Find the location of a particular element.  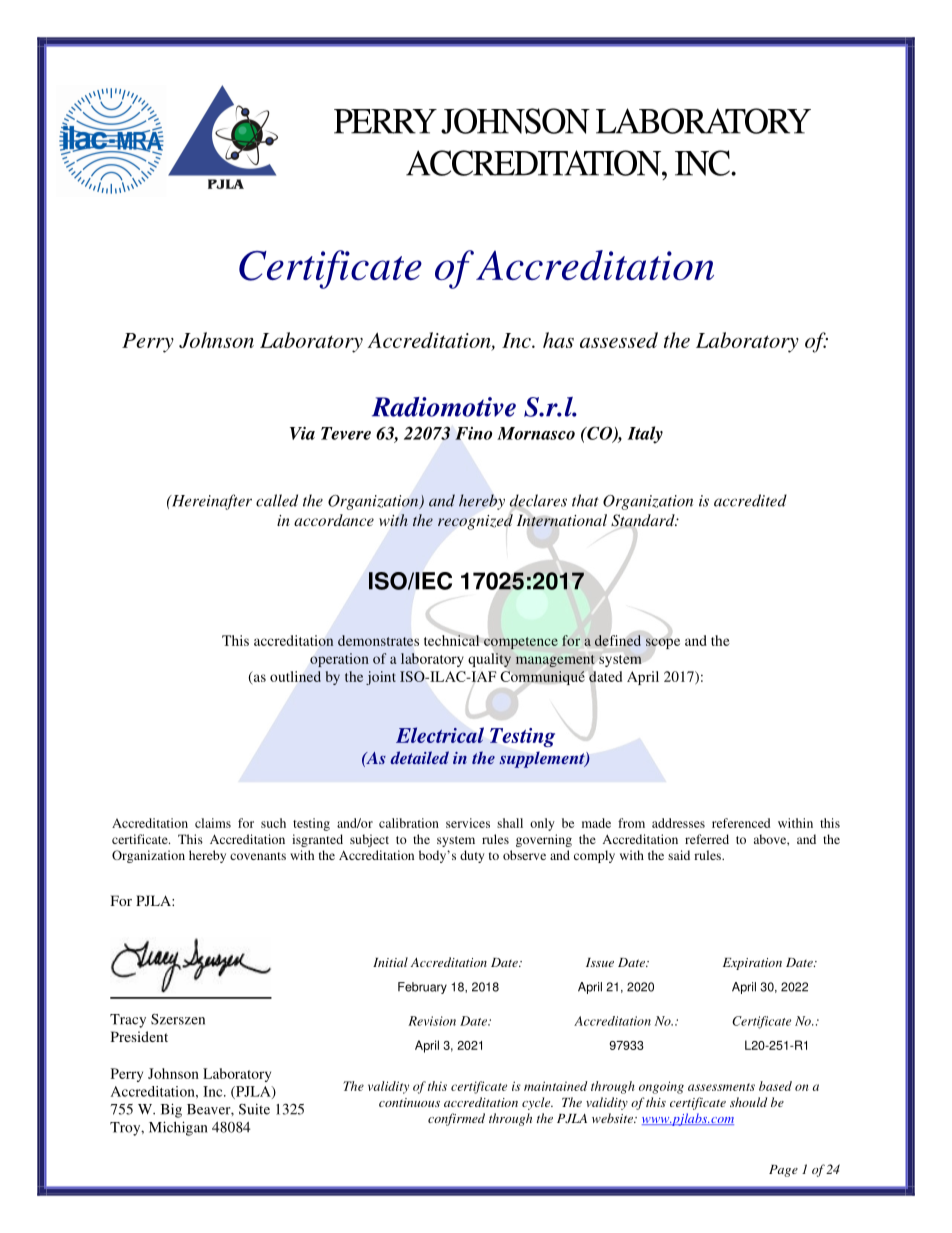

should is located at coordinates (748, 1102).
